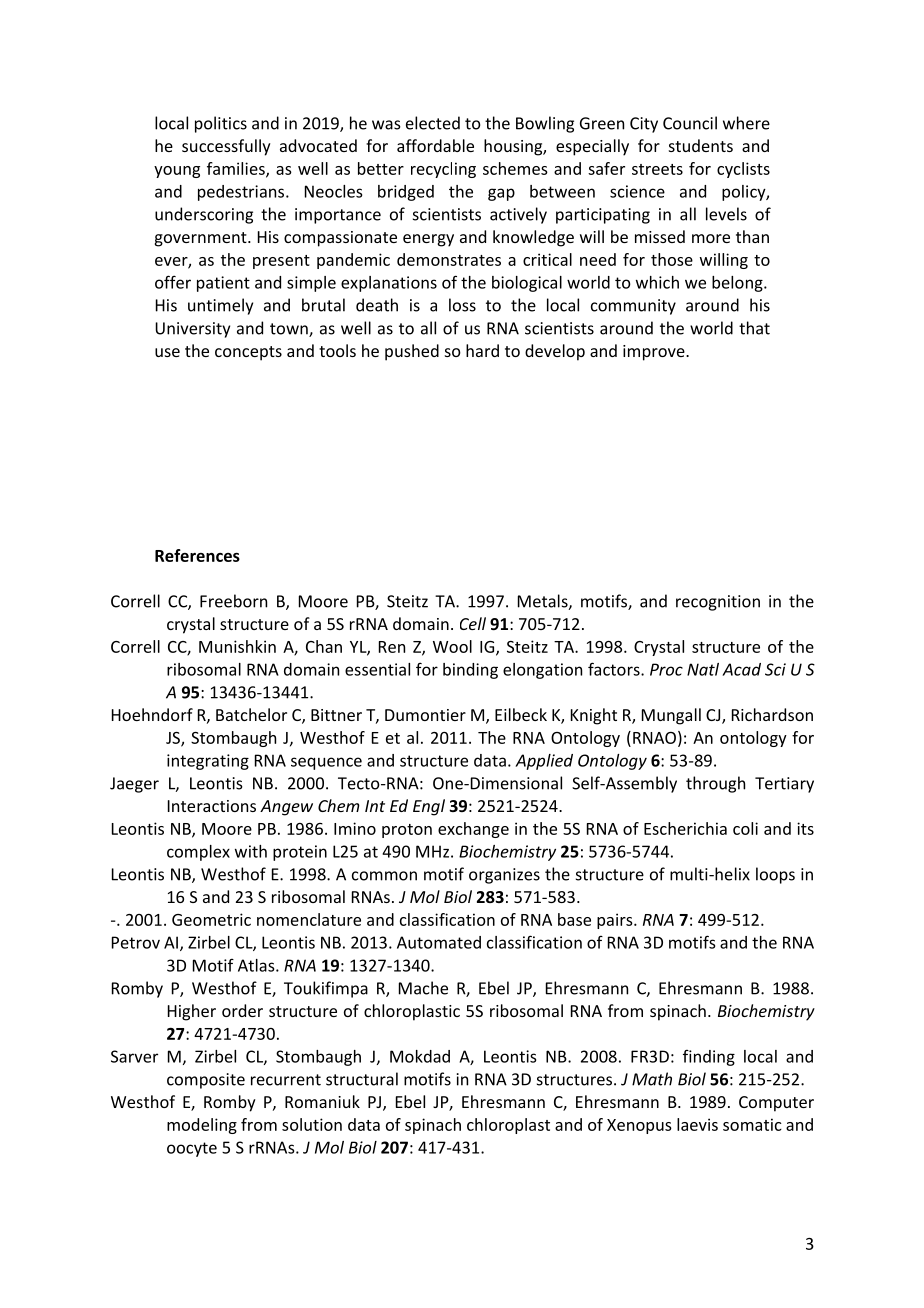  What do you see at coordinates (226, 147) in the image?
I see `successfully` at bounding box center [226, 147].
